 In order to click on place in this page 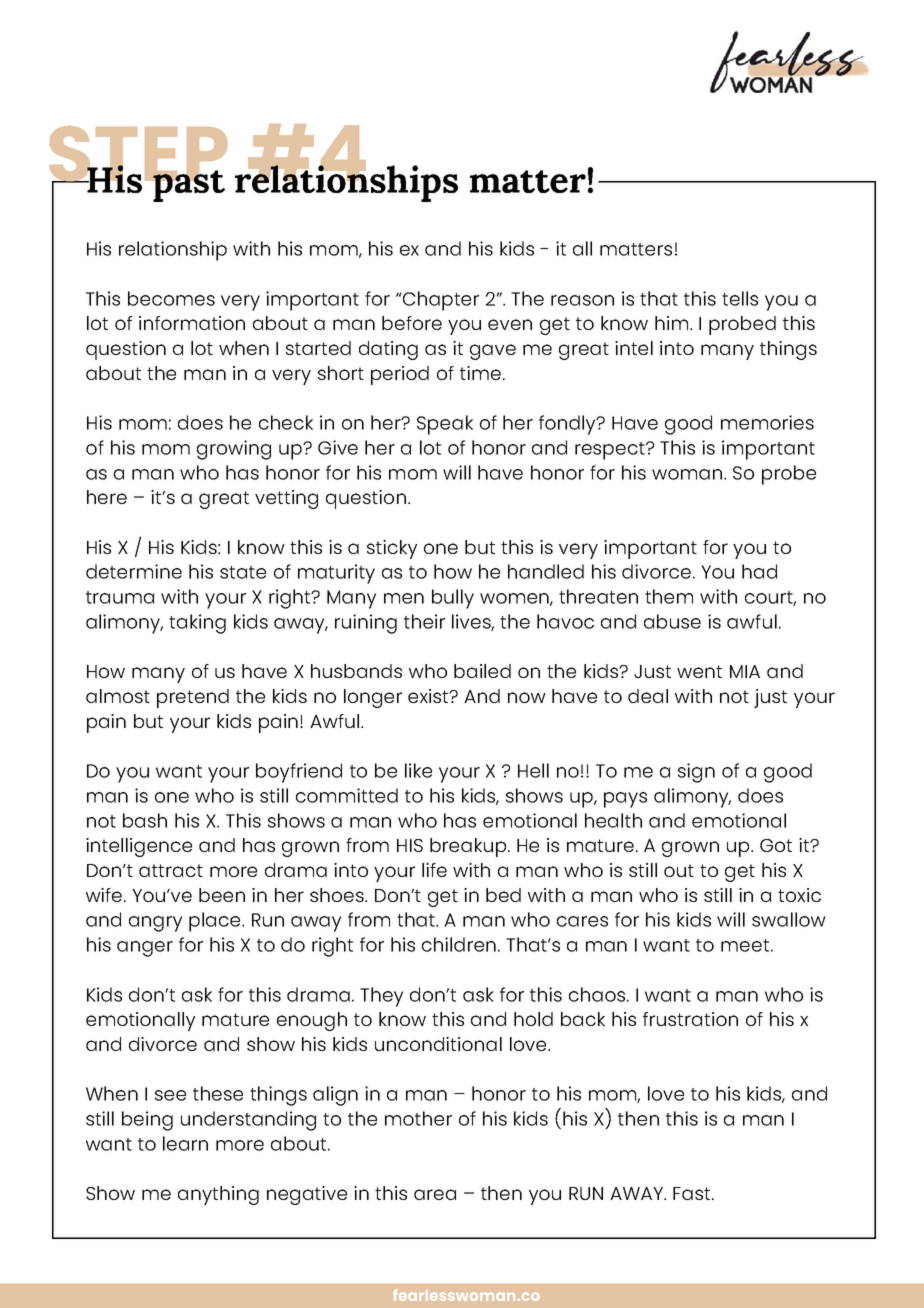, I will do `click(216, 922)`.
